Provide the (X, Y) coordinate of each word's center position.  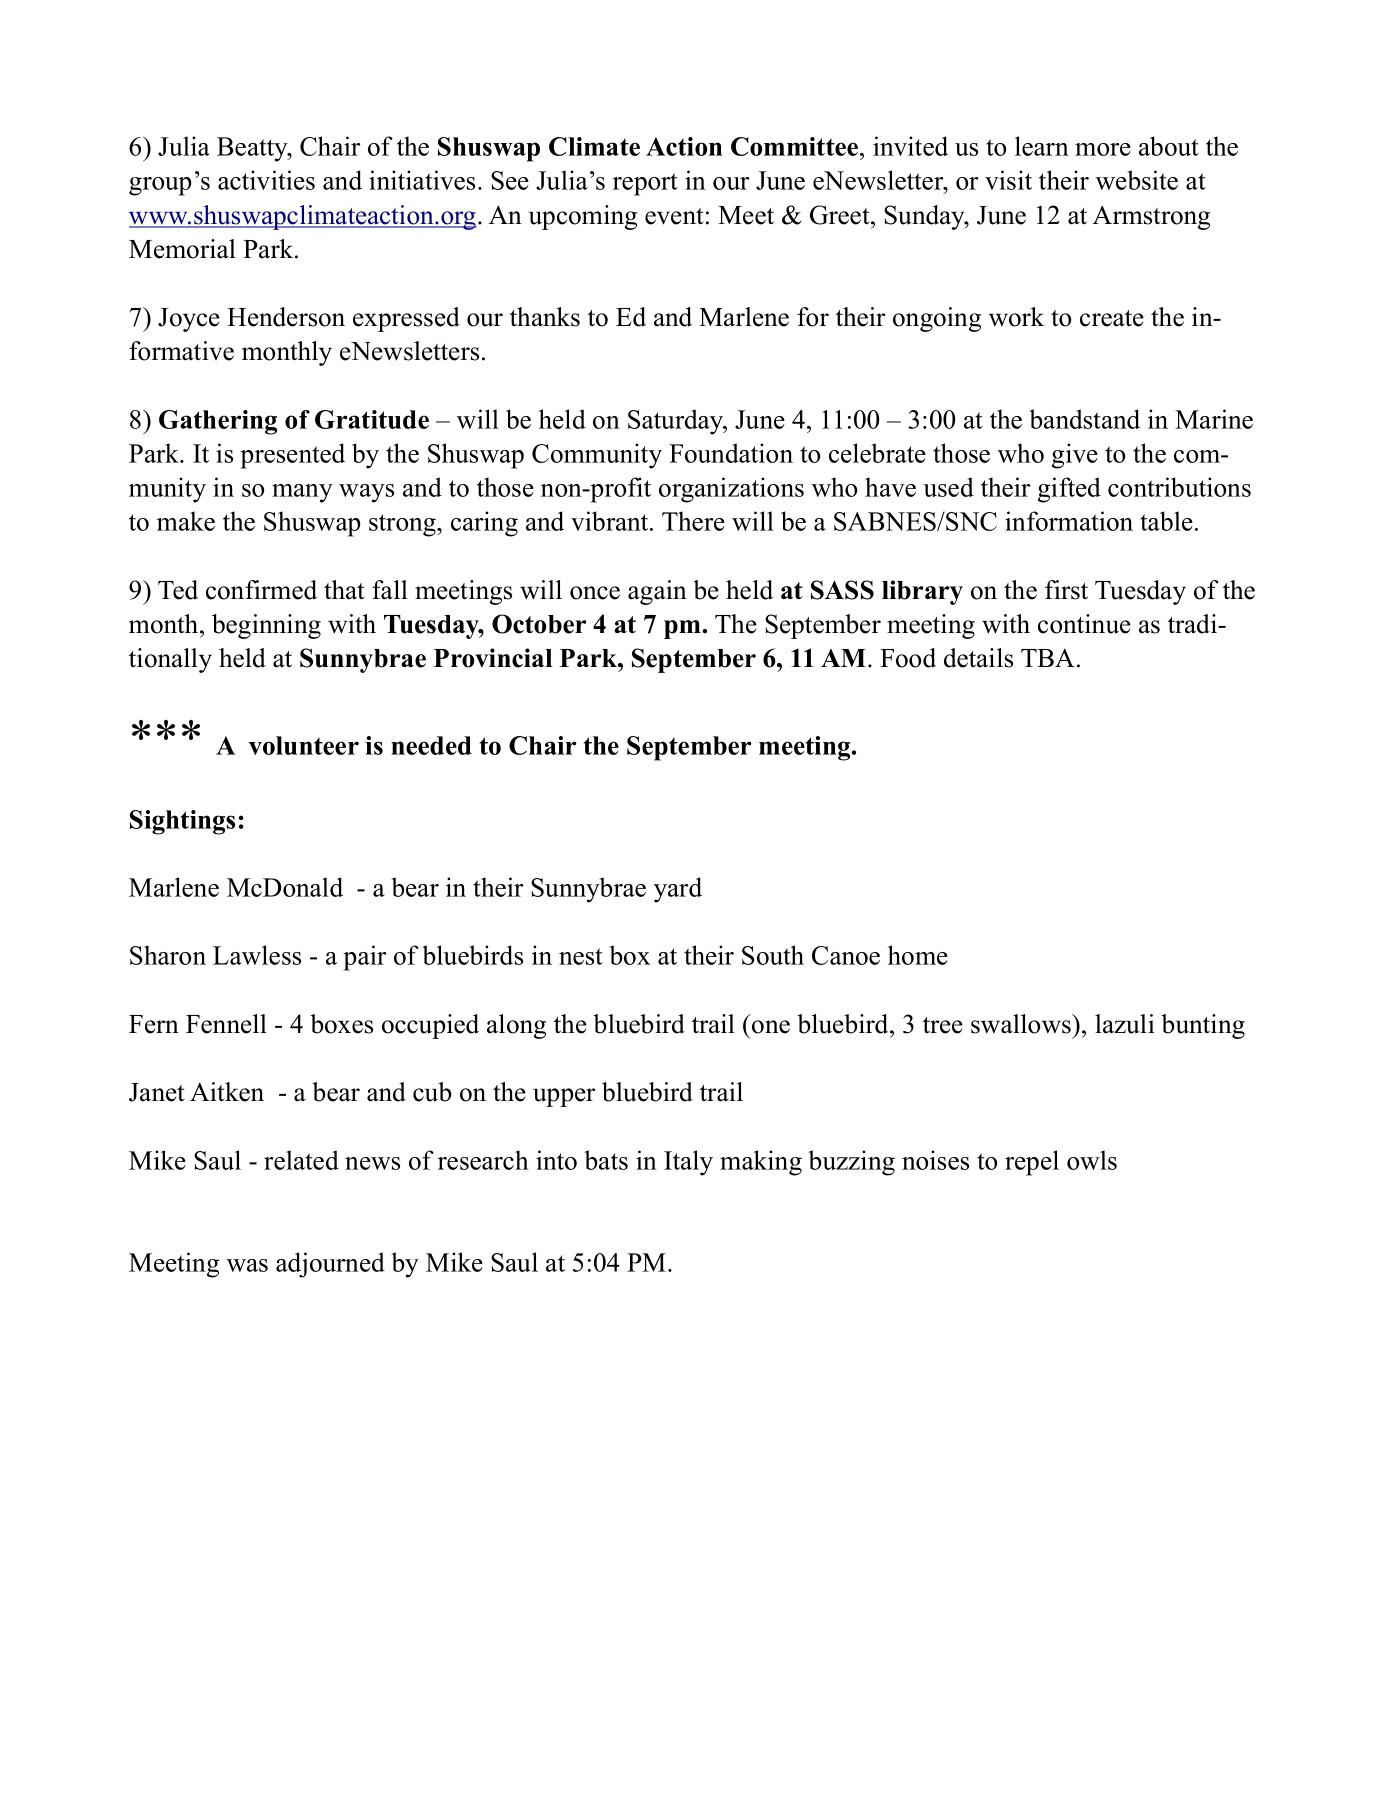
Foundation (731, 453)
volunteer (304, 745)
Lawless (257, 955)
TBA (1048, 657)
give (1075, 456)
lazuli (1125, 1024)
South (773, 955)
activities (266, 180)
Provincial (493, 658)
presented (292, 456)
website (1137, 180)
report (645, 184)
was (247, 1265)
